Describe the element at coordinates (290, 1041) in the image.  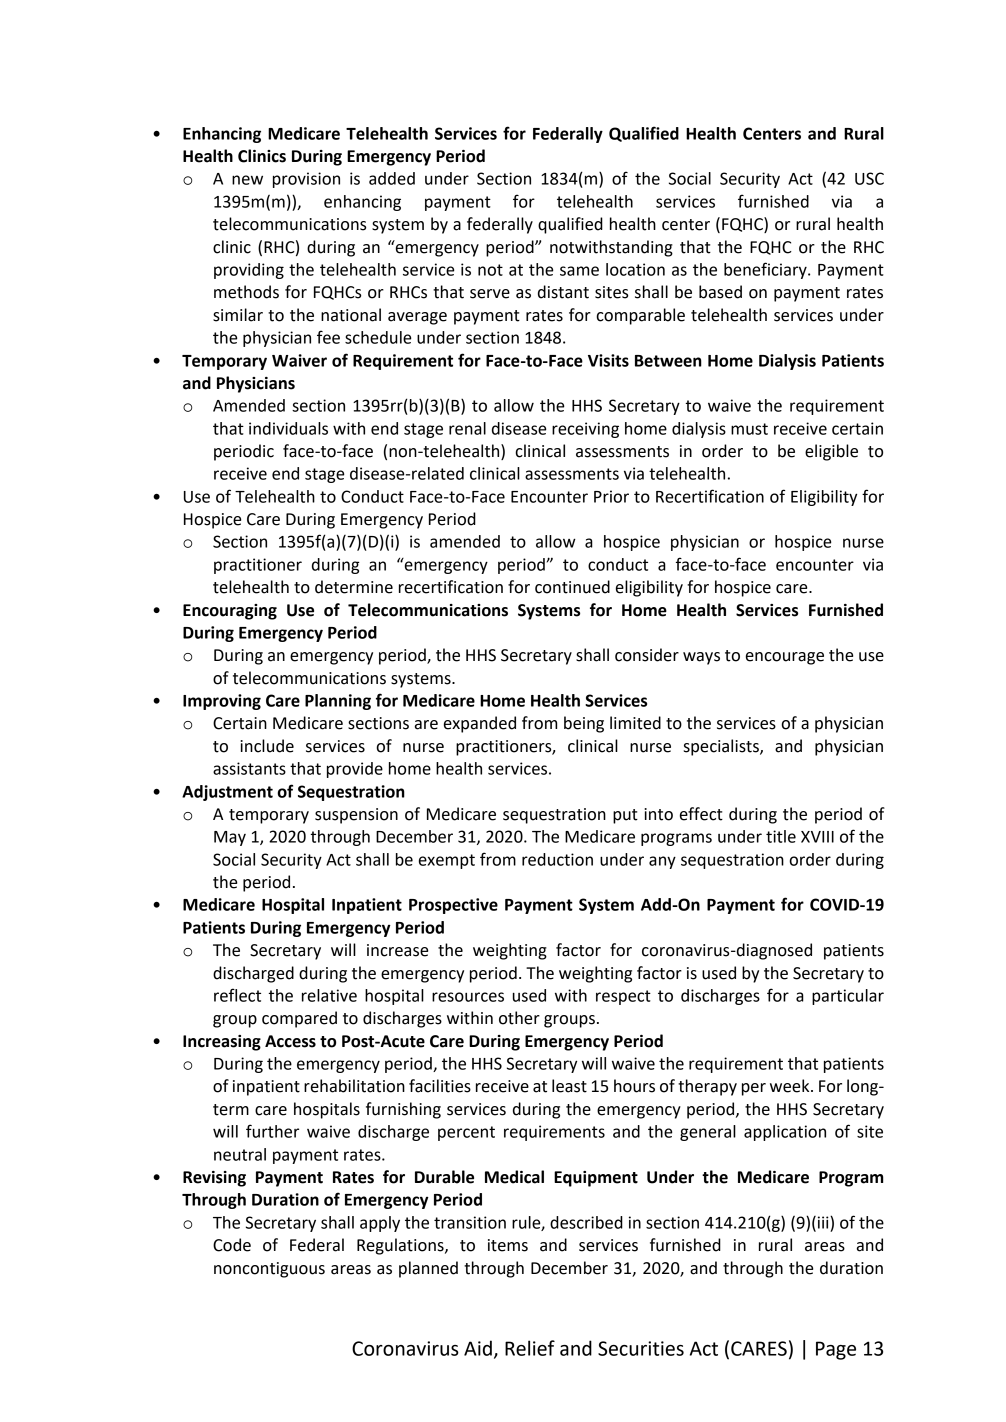
I see `Access` at that location.
